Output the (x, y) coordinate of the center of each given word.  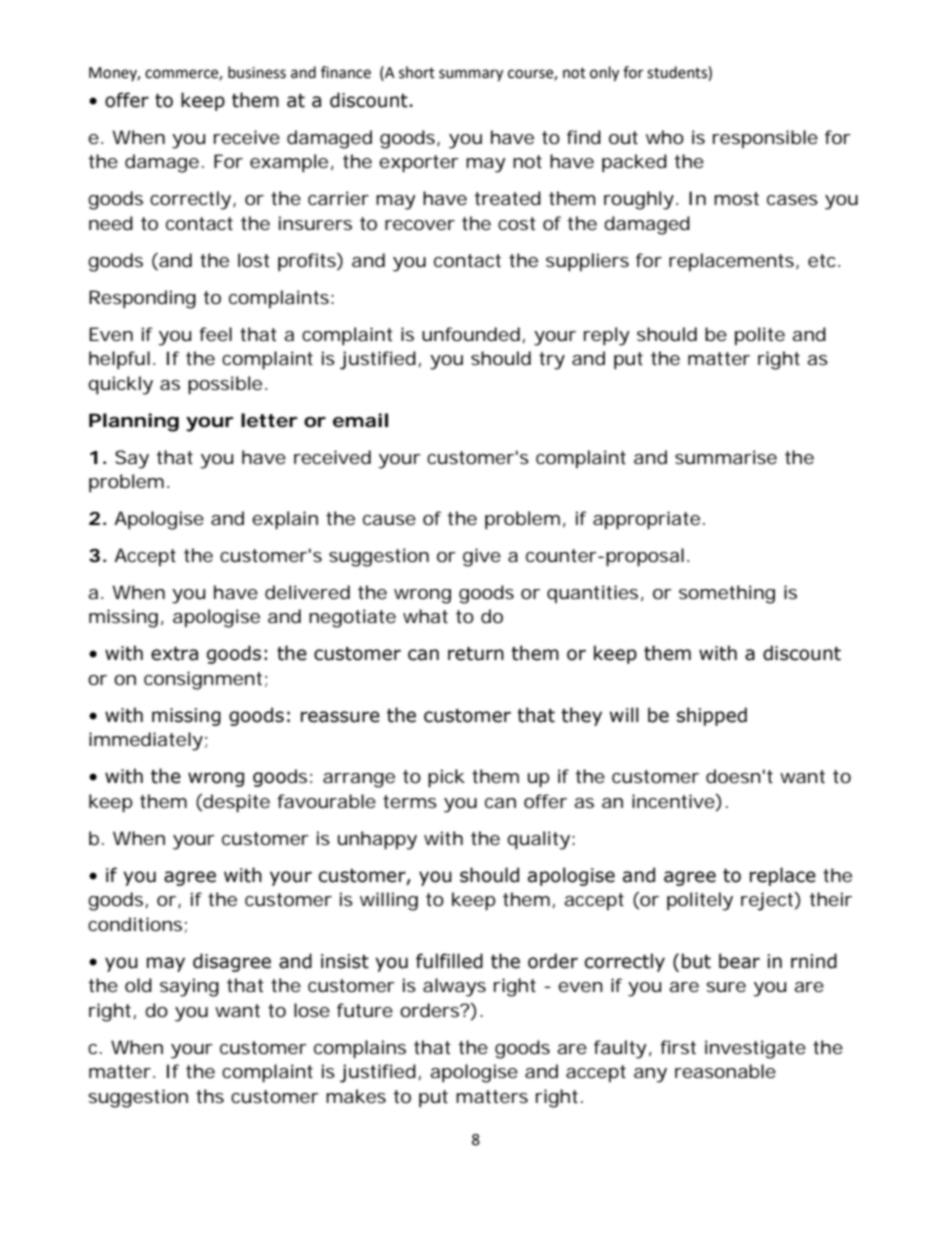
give (482, 557)
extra (174, 654)
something (727, 594)
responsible (765, 139)
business (257, 72)
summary (471, 75)
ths (210, 1096)
